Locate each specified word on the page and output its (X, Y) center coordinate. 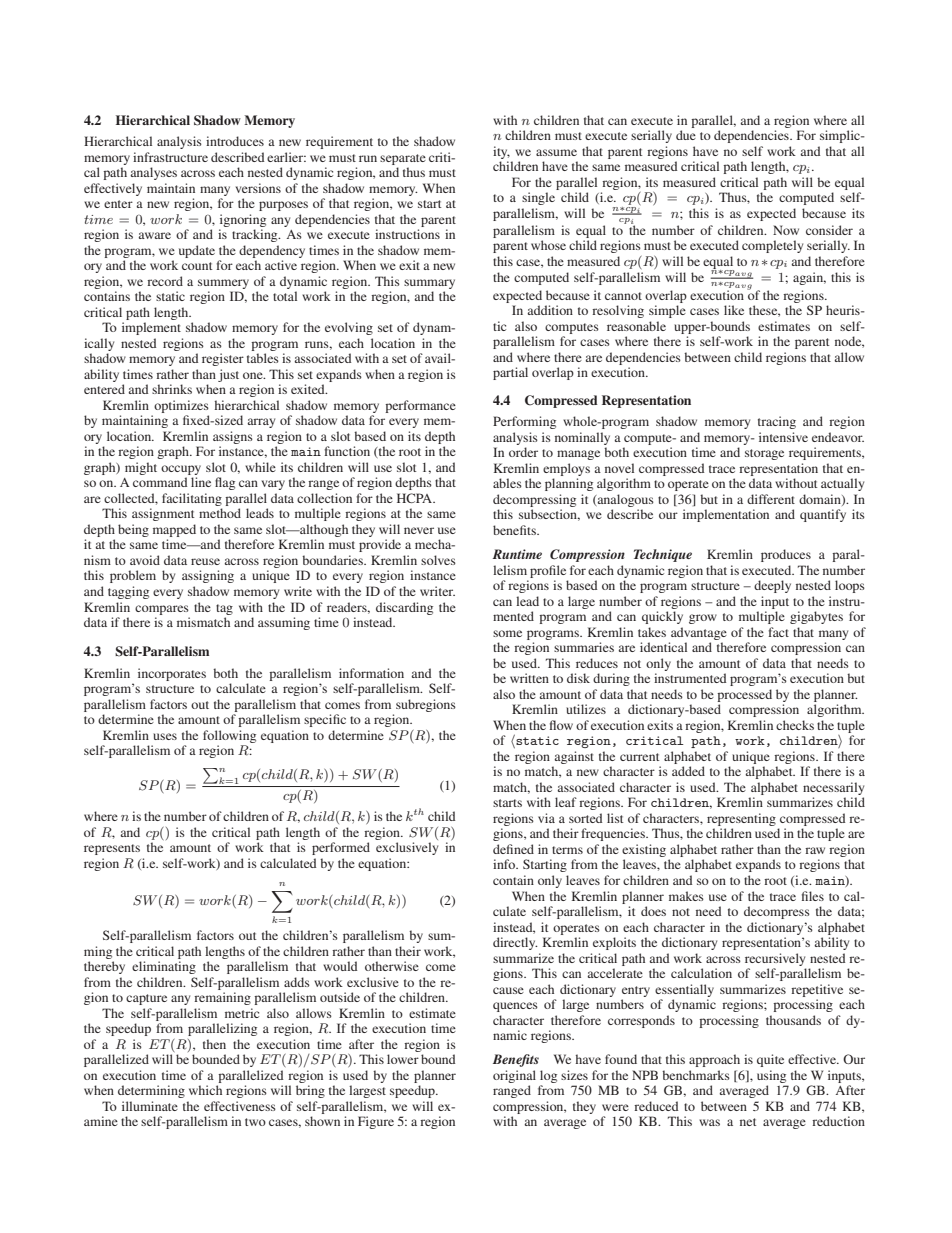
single (538, 198)
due (686, 135)
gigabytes (816, 617)
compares (162, 610)
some (507, 633)
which (205, 1090)
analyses (153, 173)
